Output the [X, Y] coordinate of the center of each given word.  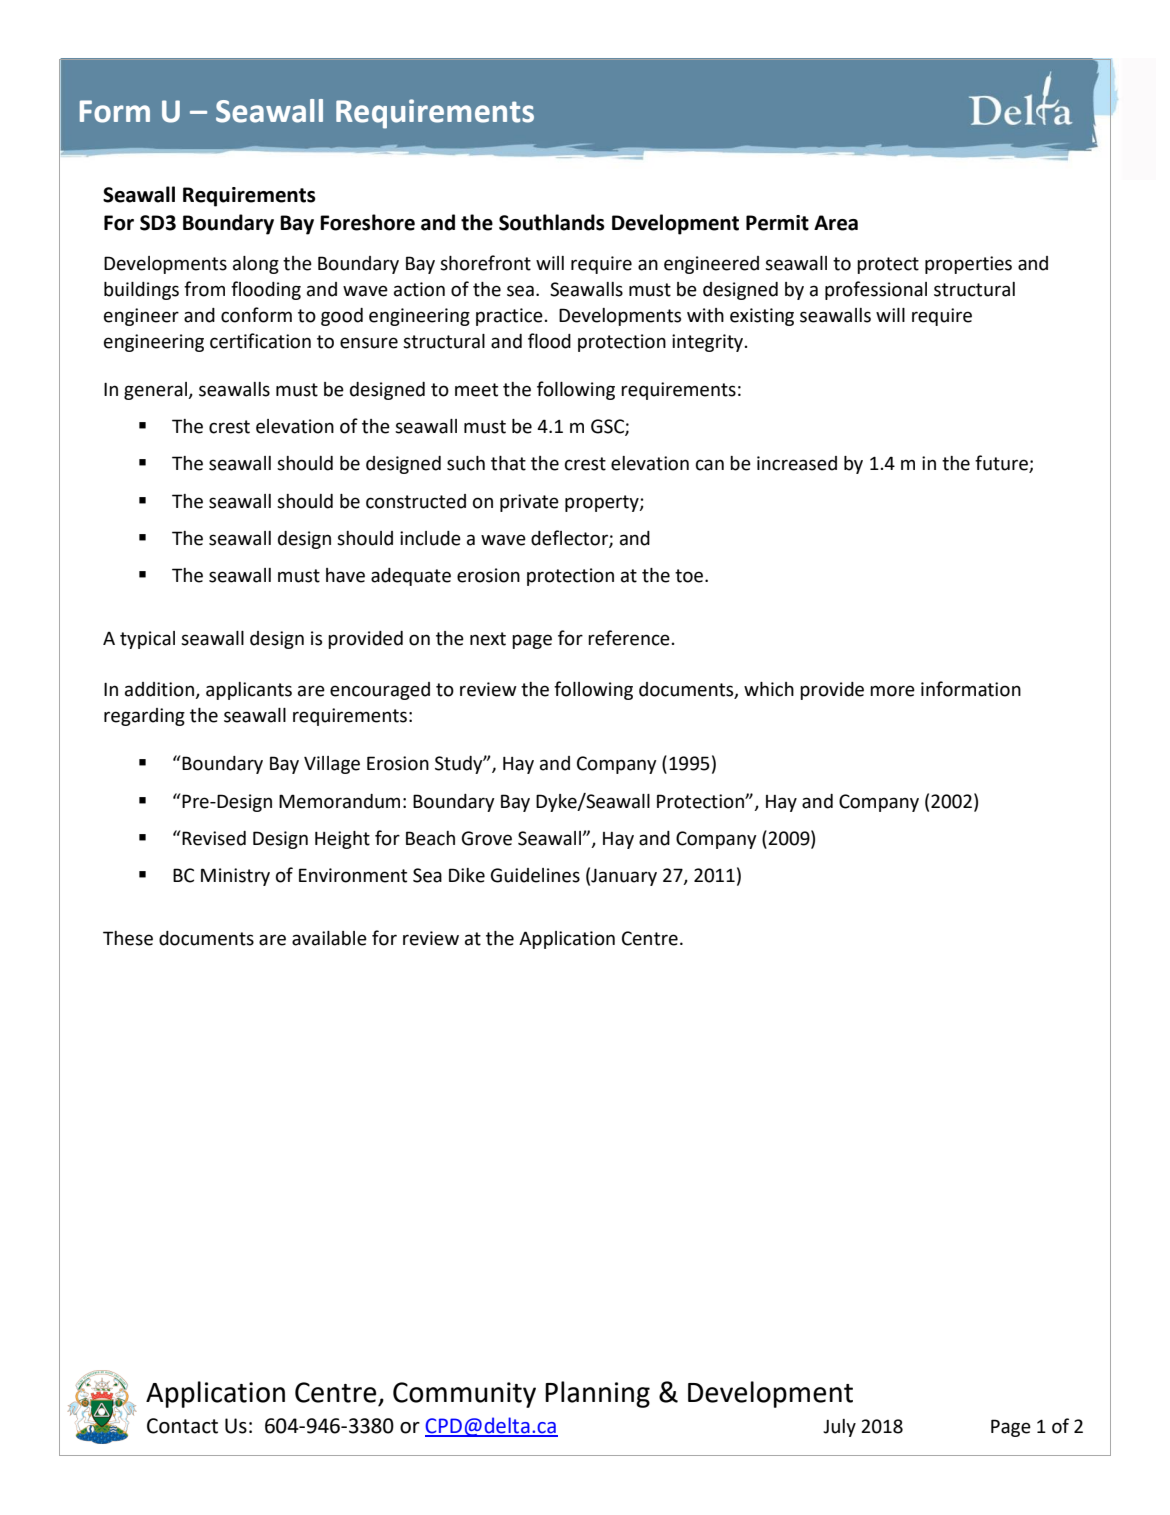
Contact [182, 1426]
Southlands [552, 222]
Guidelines [535, 875]
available [329, 938]
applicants [249, 691]
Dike [467, 875]
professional [876, 290]
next [488, 639]
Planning [597, 1394]
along [256, 265]
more [892, 691]
